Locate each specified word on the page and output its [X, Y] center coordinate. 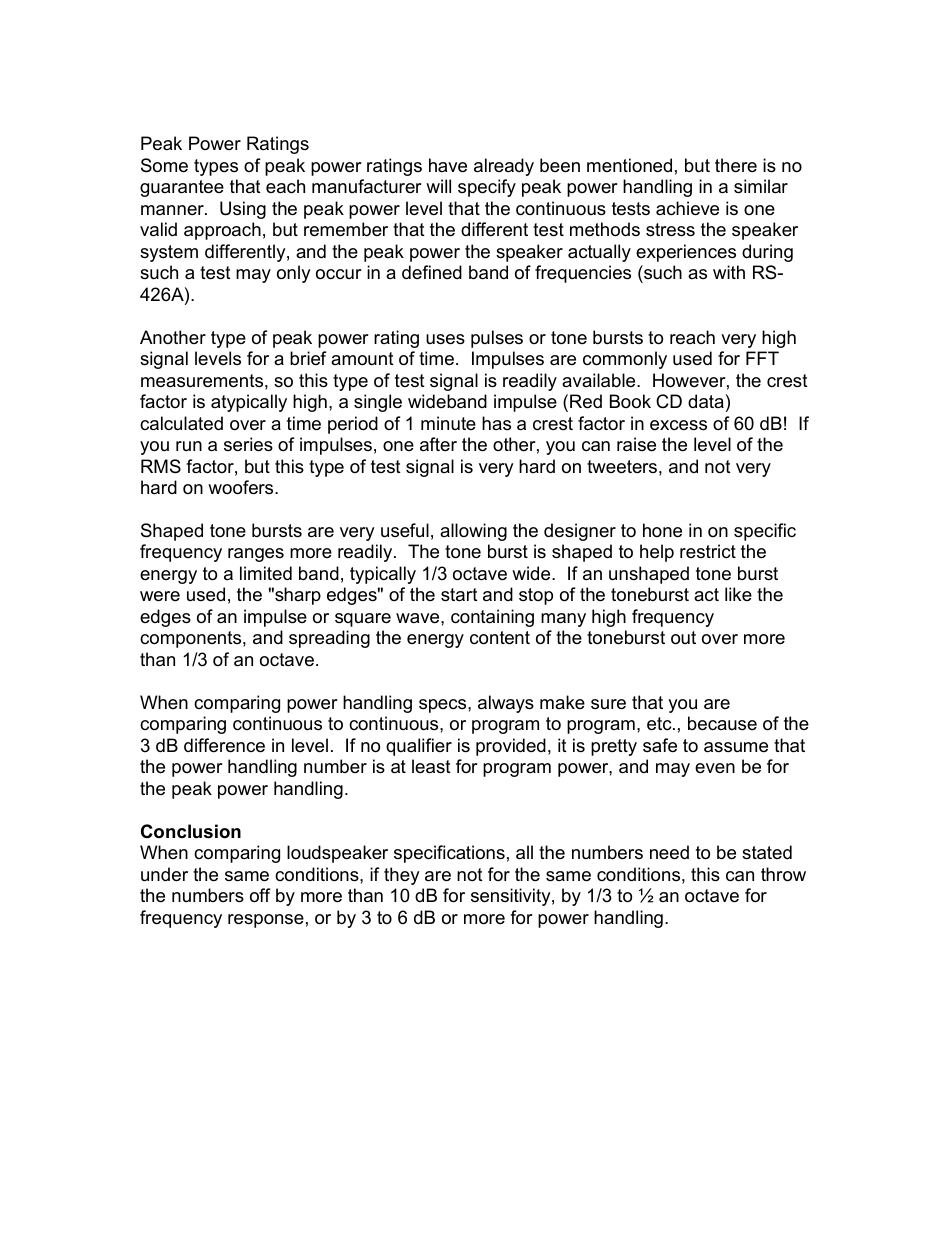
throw [783, 874]
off [260, 895]
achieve [687, 208]
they [402, 876]
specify [487, 188]
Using [243, 210]
